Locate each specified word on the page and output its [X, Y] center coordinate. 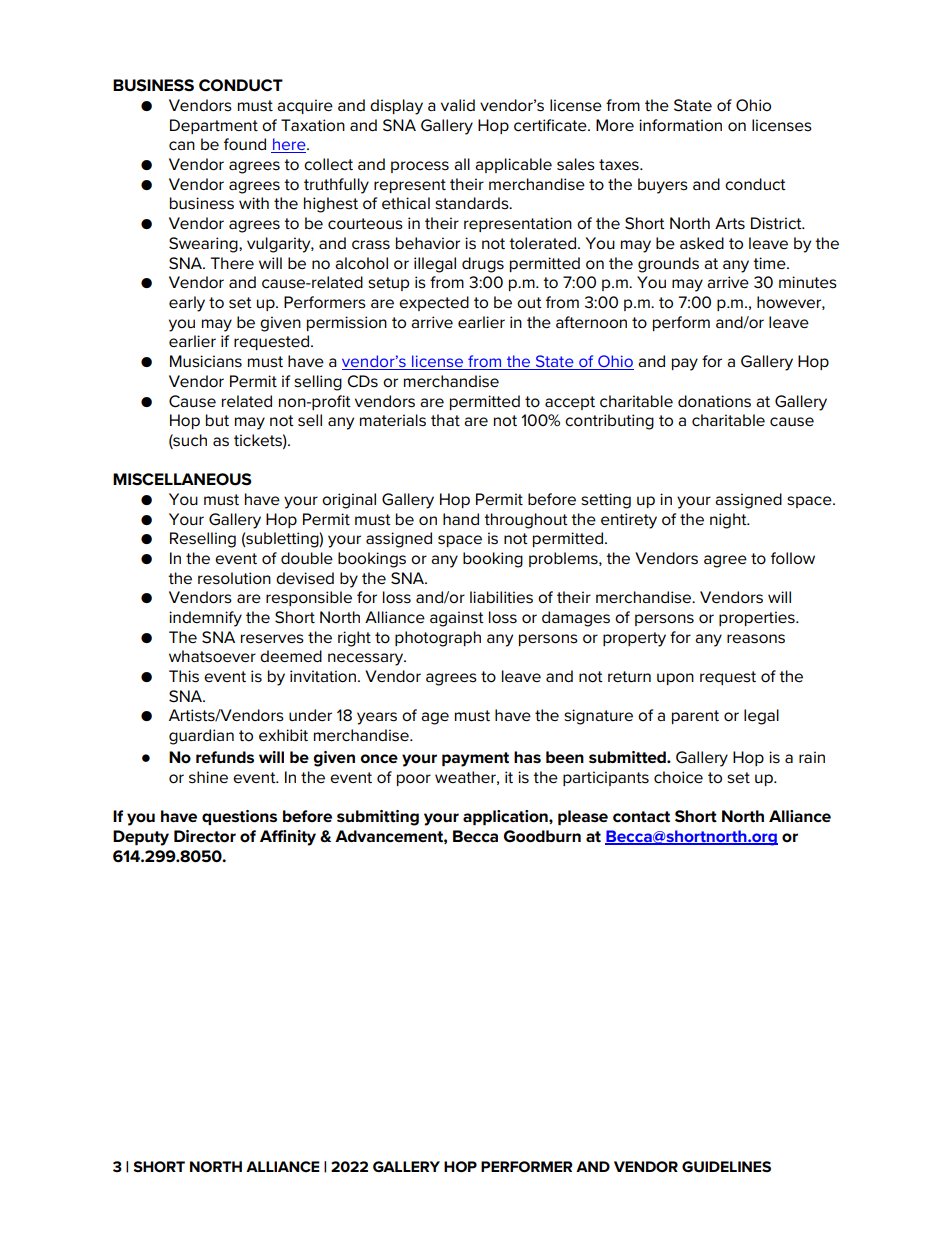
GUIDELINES [726, 1166]
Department [214, 126]
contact [641, 817]
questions [239, 817]
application [506, 817]
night [729, 521]
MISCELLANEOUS [182, 479]
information [680, 125]
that [445, 420]
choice [678, 777]
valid [458, 105]
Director [205, 836]
